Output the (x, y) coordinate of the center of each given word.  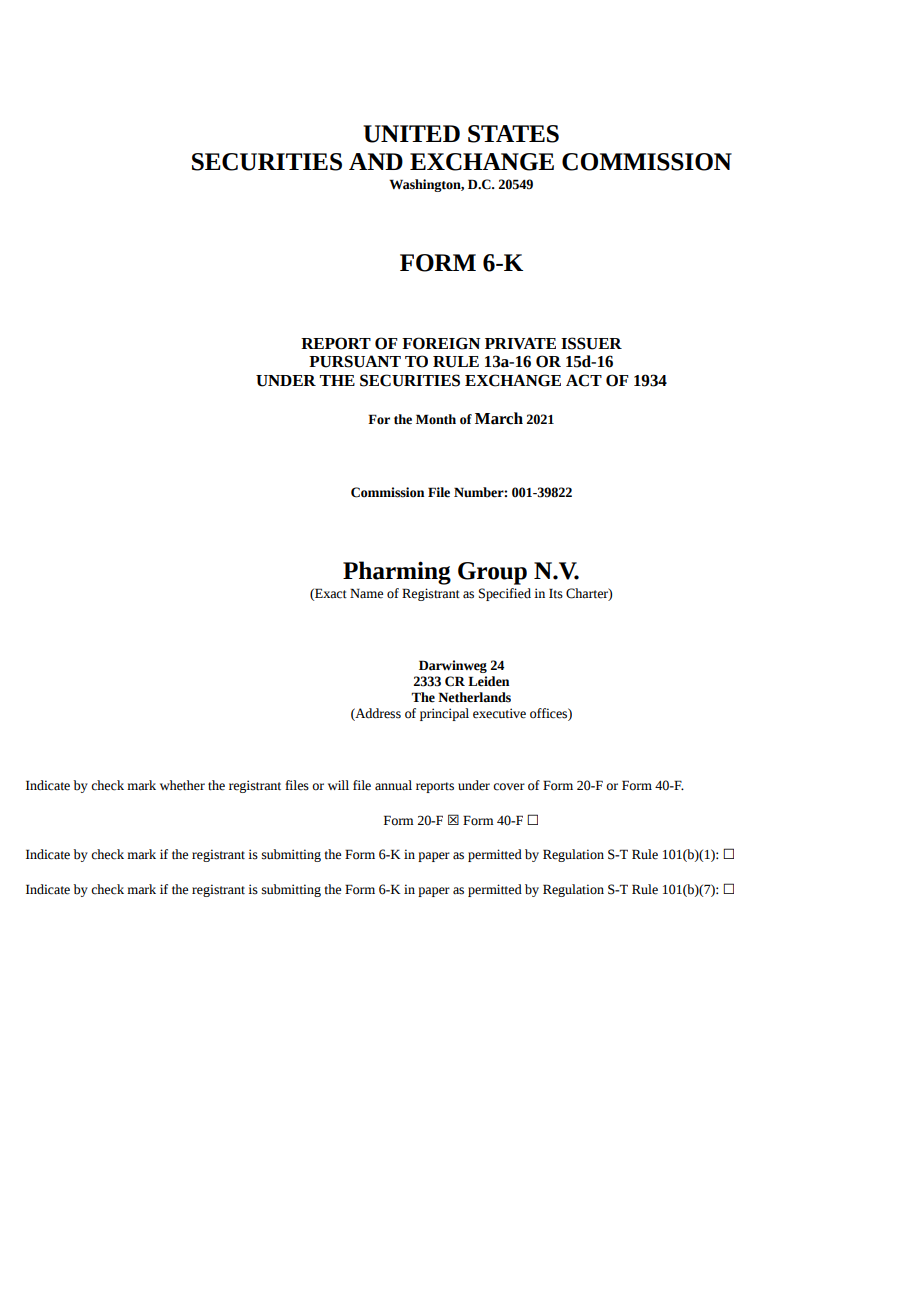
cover (509, 787)
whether (182, 785)
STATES (513, 134)
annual (393, 785)
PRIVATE (520, 343)
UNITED (411, 134)
